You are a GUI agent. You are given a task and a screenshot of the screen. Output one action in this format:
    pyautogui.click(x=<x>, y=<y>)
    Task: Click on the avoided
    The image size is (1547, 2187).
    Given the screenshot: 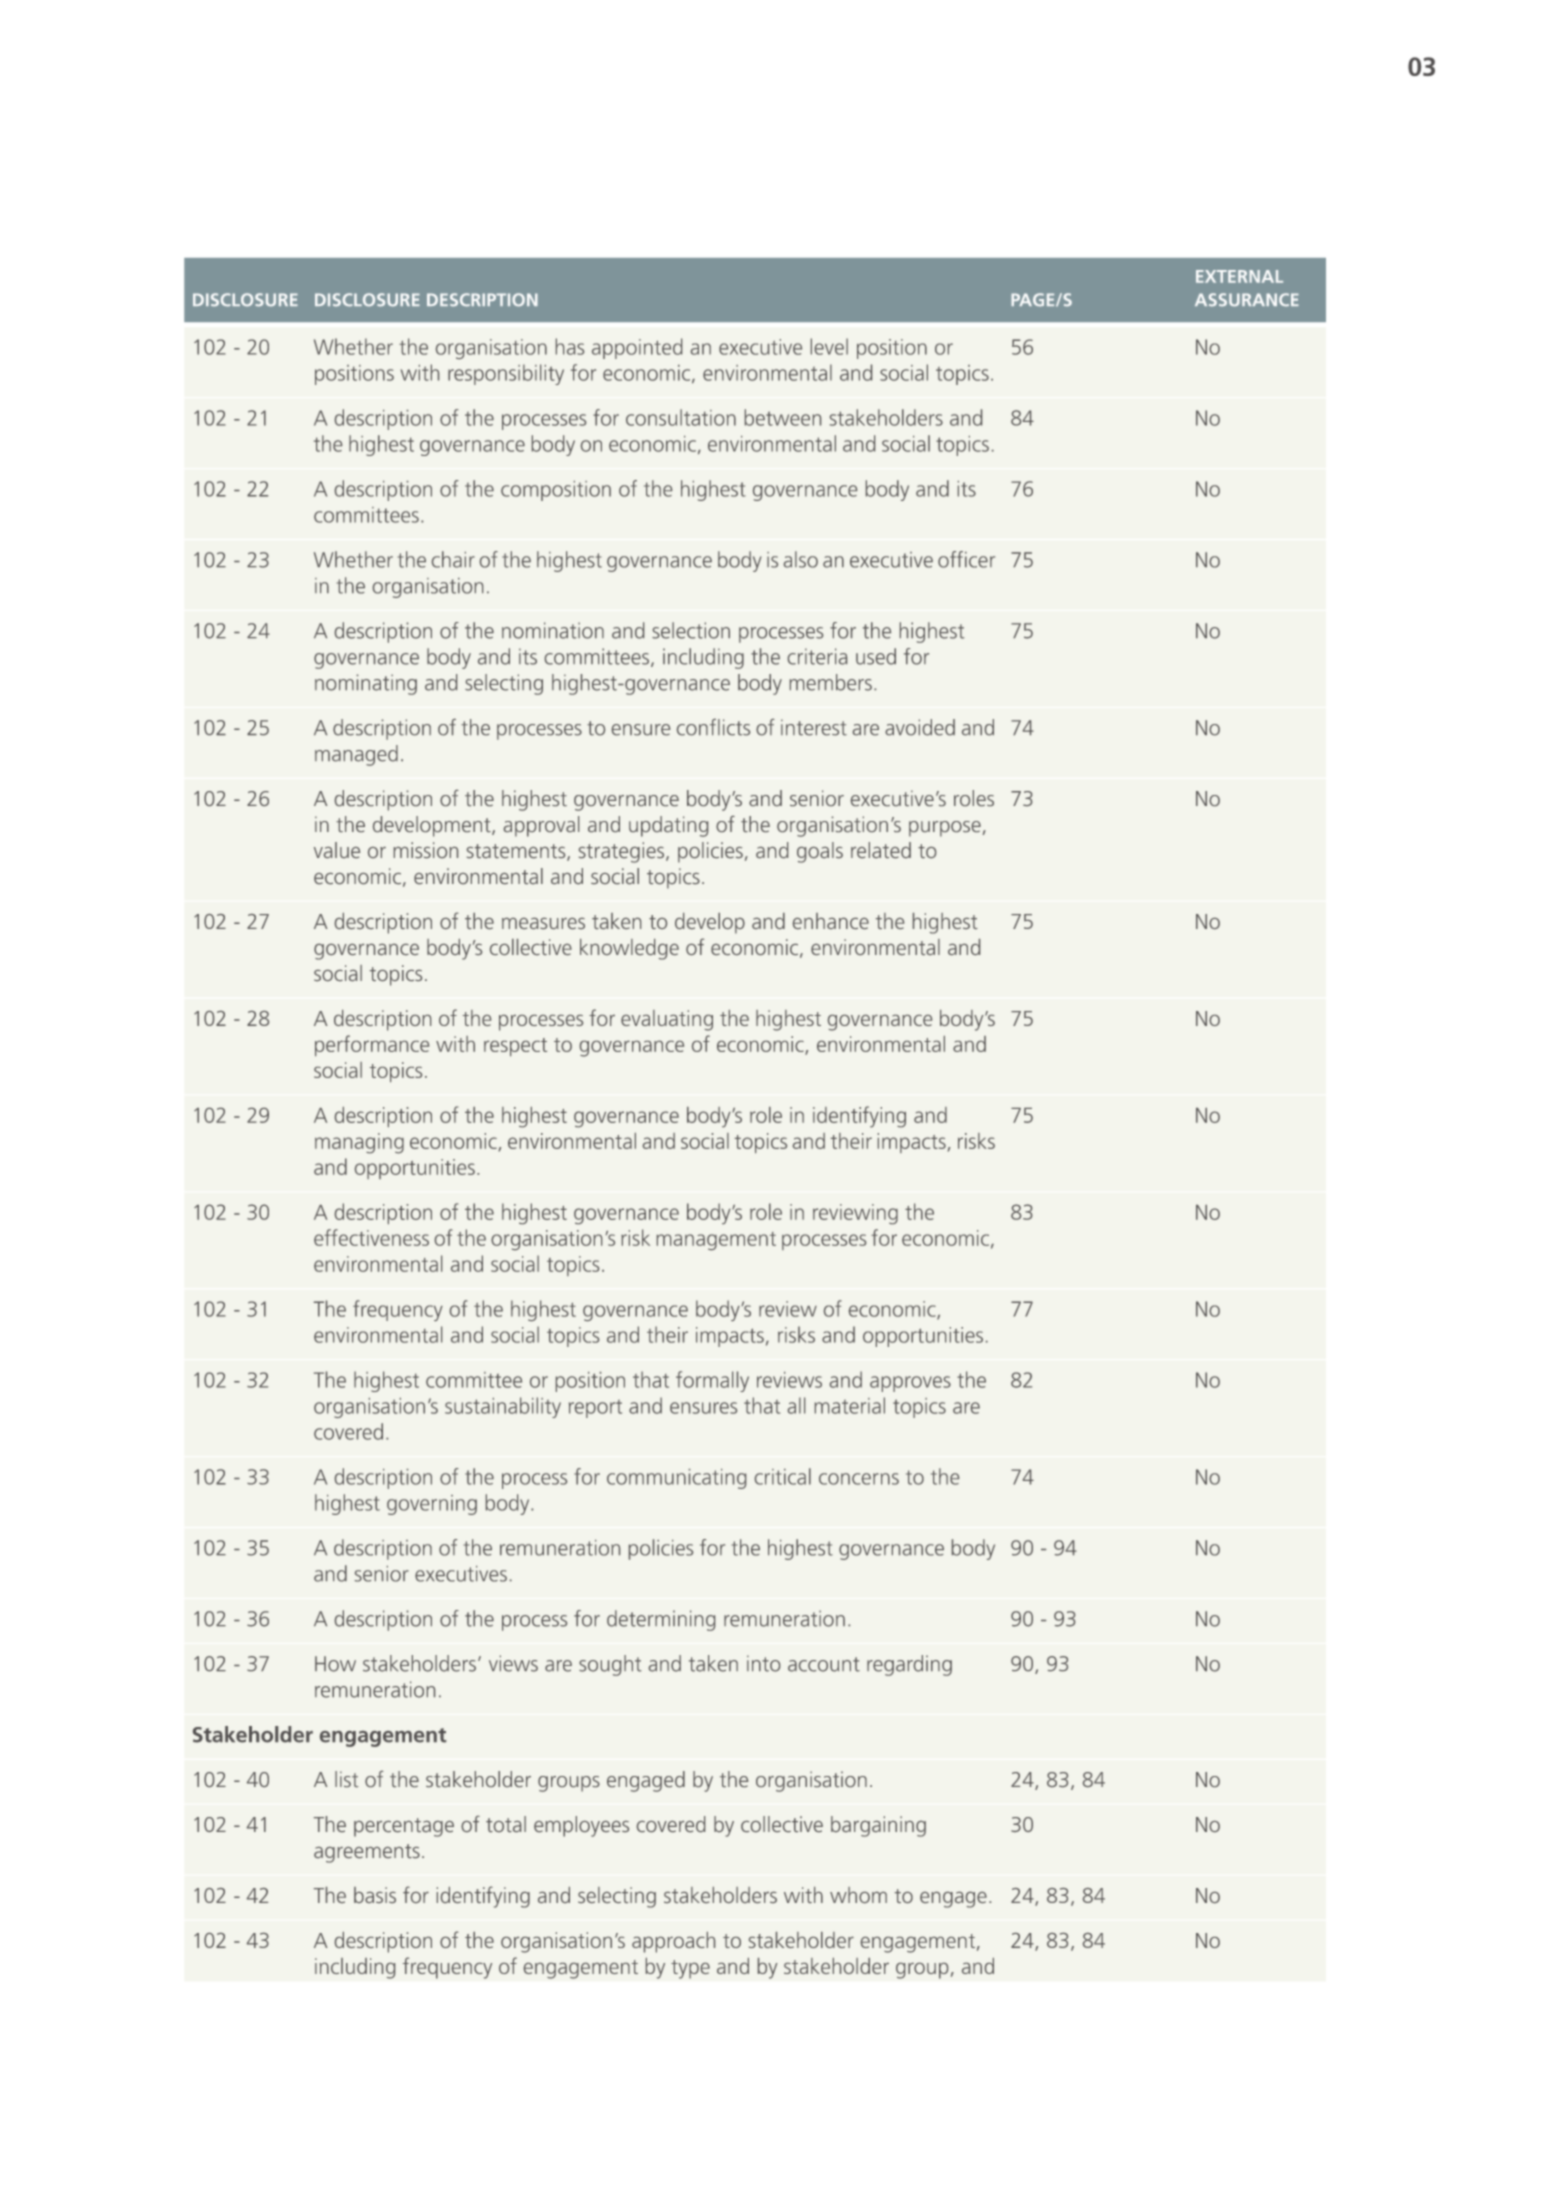 What is the action you would take?
    pyautogui.click(x=920, y=727)
